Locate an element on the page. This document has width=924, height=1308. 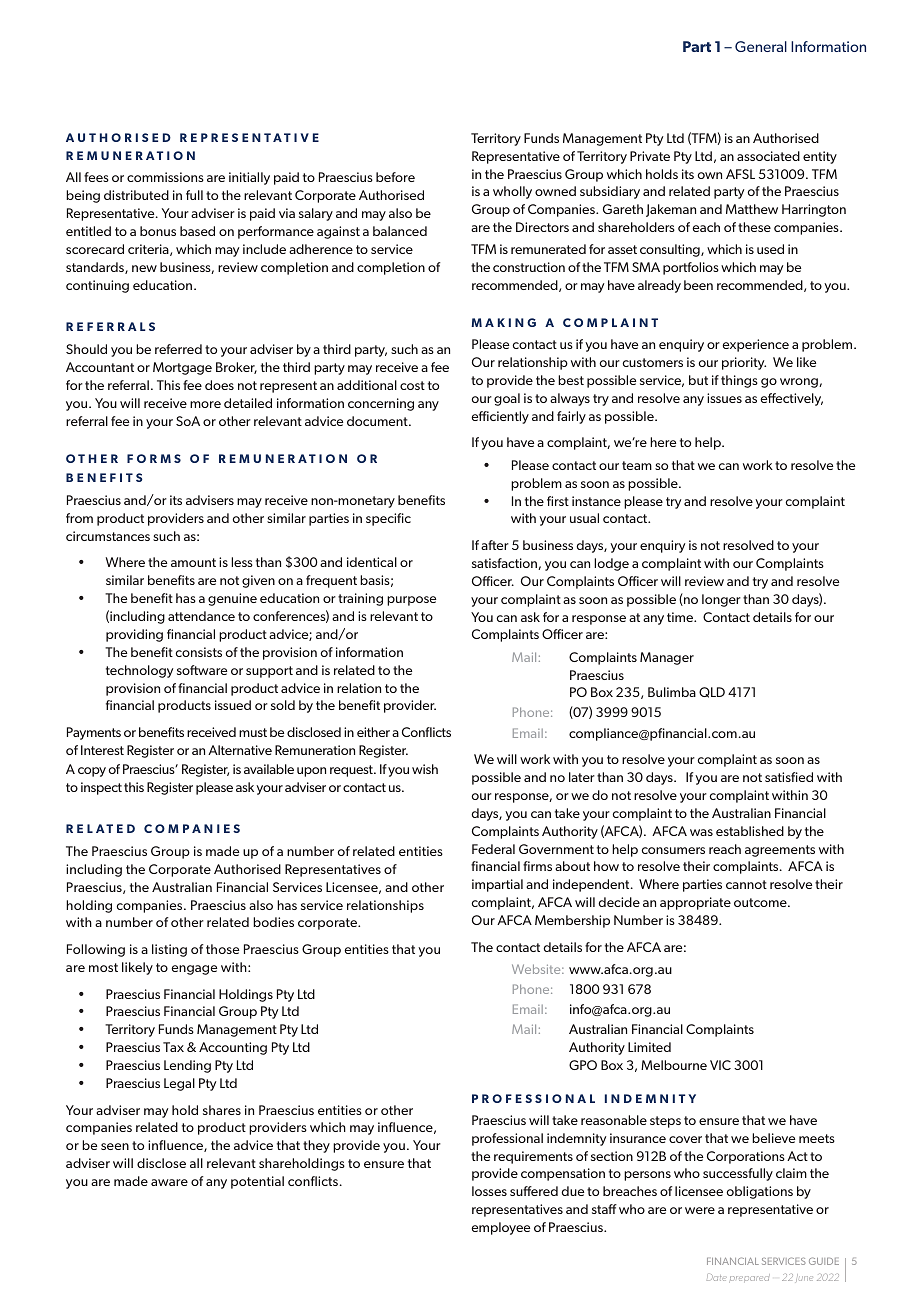
aware is located at coordinates (169, 1182).
